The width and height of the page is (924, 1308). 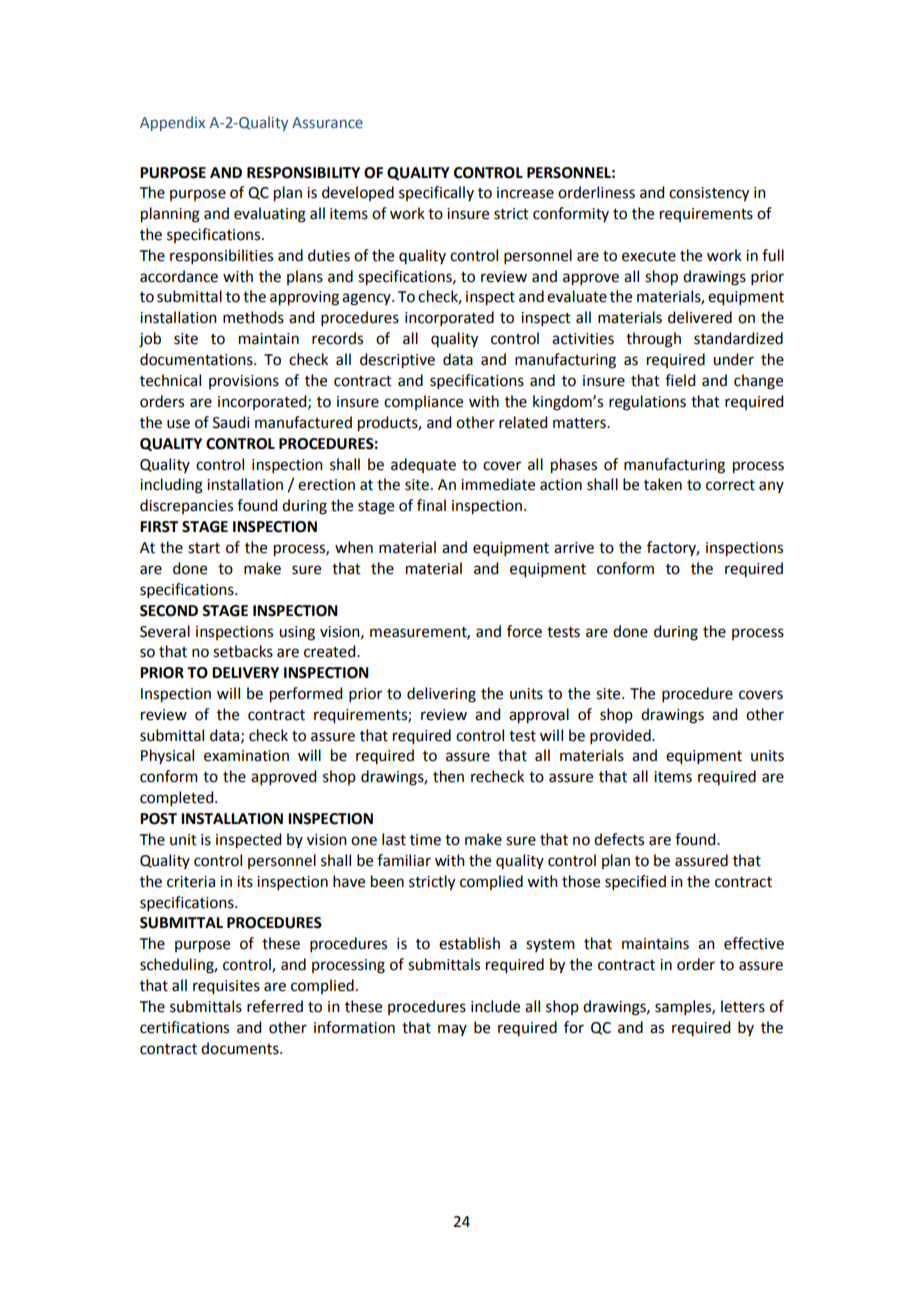 I want to click on consistency, so click(x=709, y=194).
